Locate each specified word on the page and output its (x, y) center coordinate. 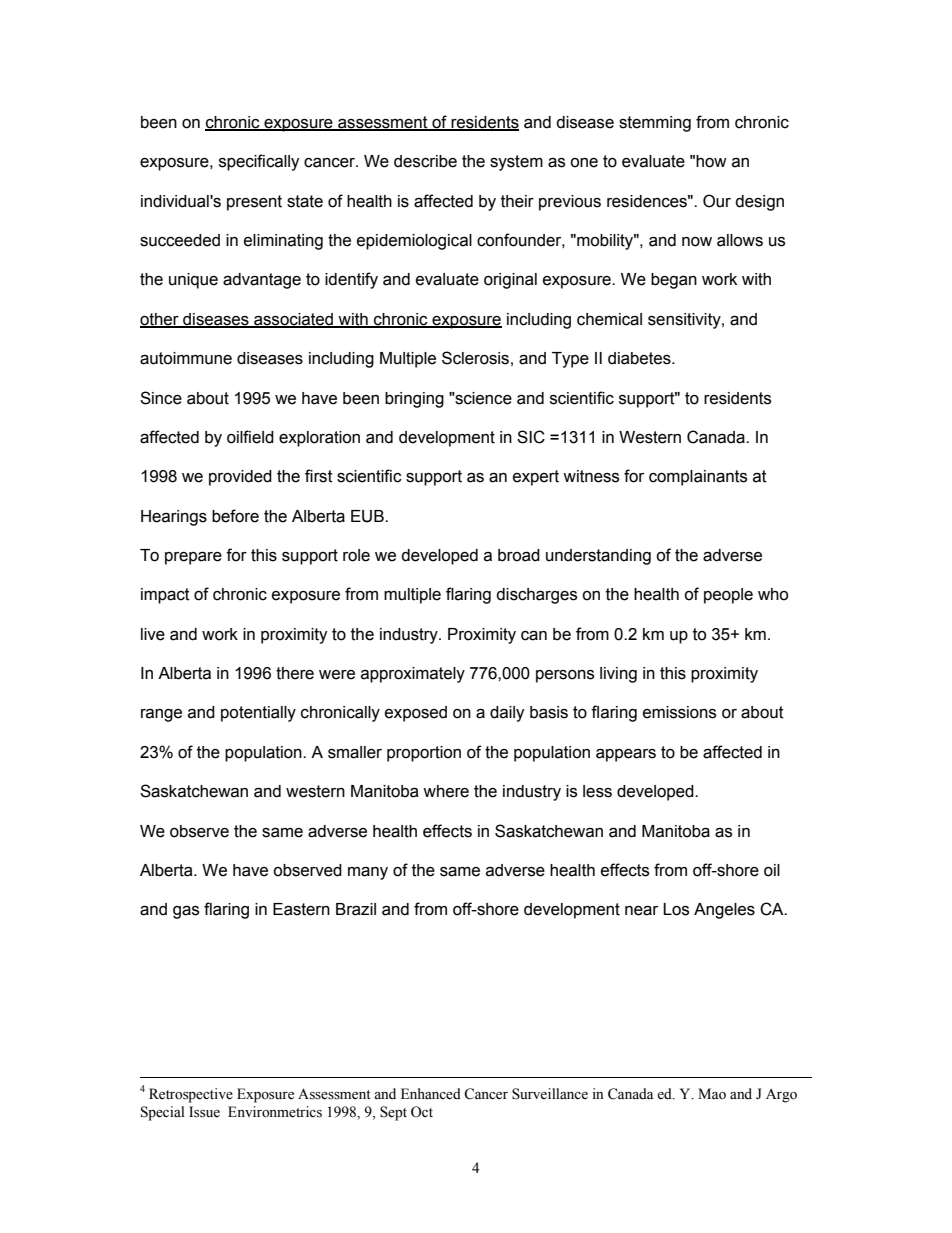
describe (425, 161)
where (446, 791)
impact (165, 596)
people (728, 596)
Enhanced (431, 1094)
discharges (536, 596)
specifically (259, 162)
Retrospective (191, 1095)
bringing (414, 400)
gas (186, 912)
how (711, 161)
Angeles (724, 911)
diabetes (640, 358)
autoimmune (186, 358)
